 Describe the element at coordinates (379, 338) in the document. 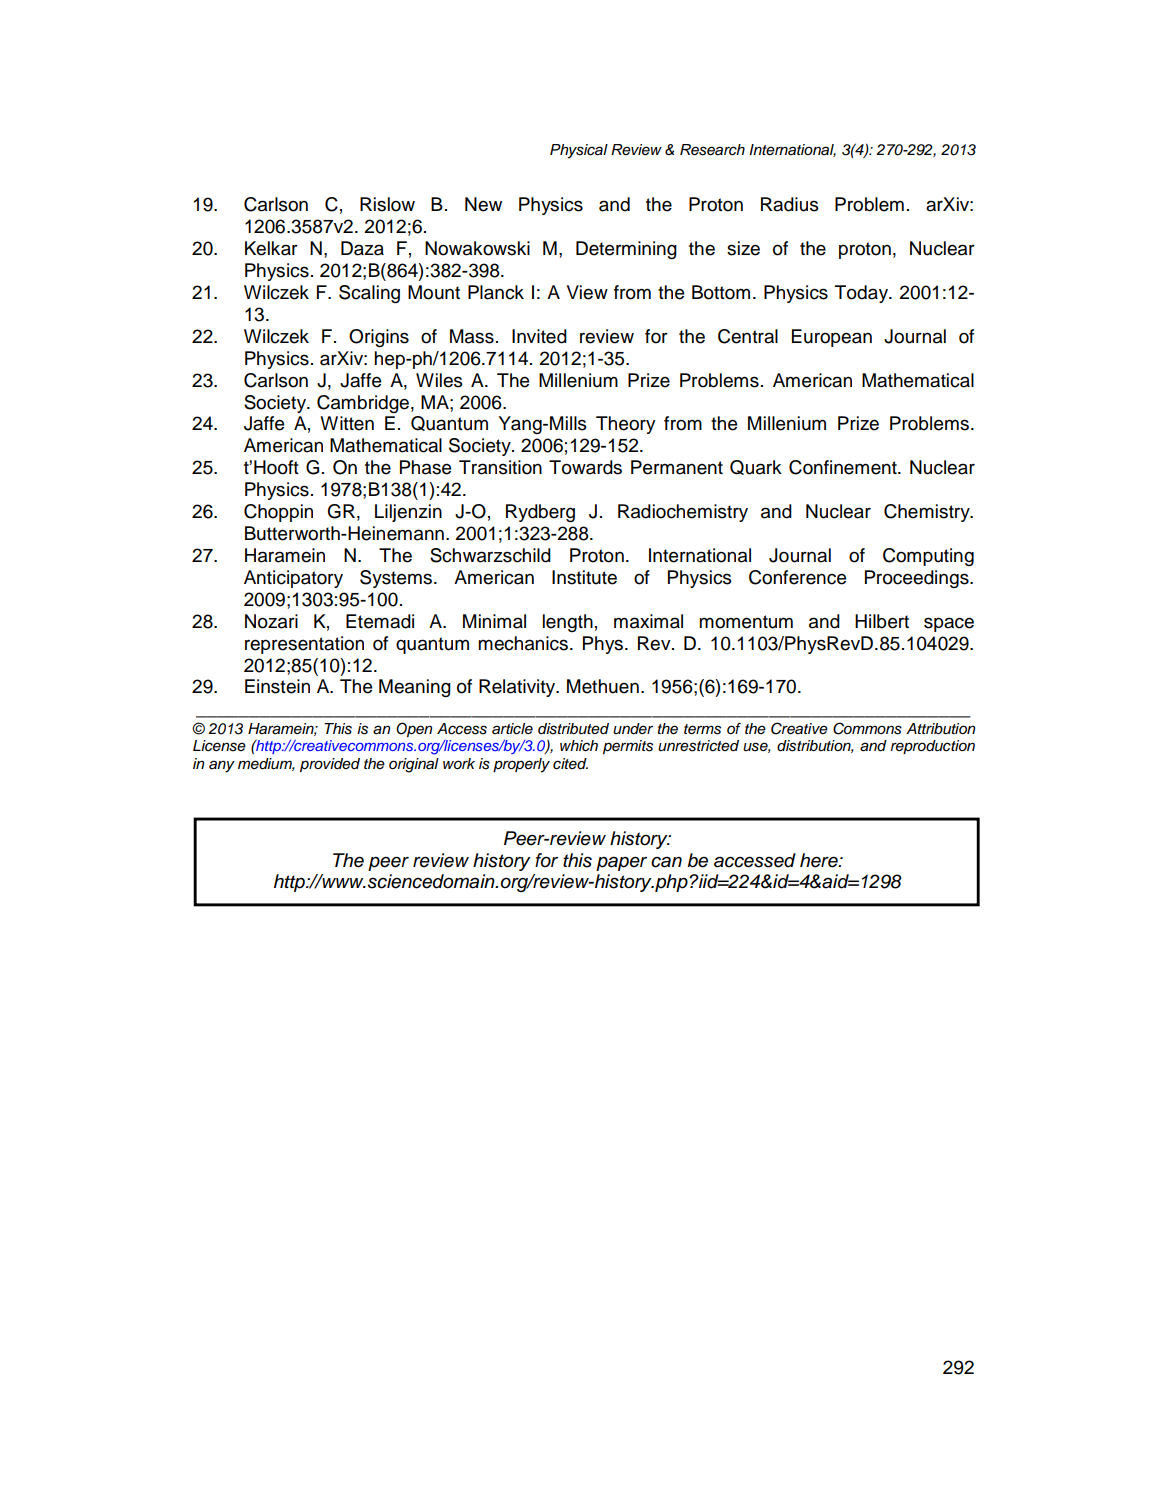

I see `Origins` at that location.
